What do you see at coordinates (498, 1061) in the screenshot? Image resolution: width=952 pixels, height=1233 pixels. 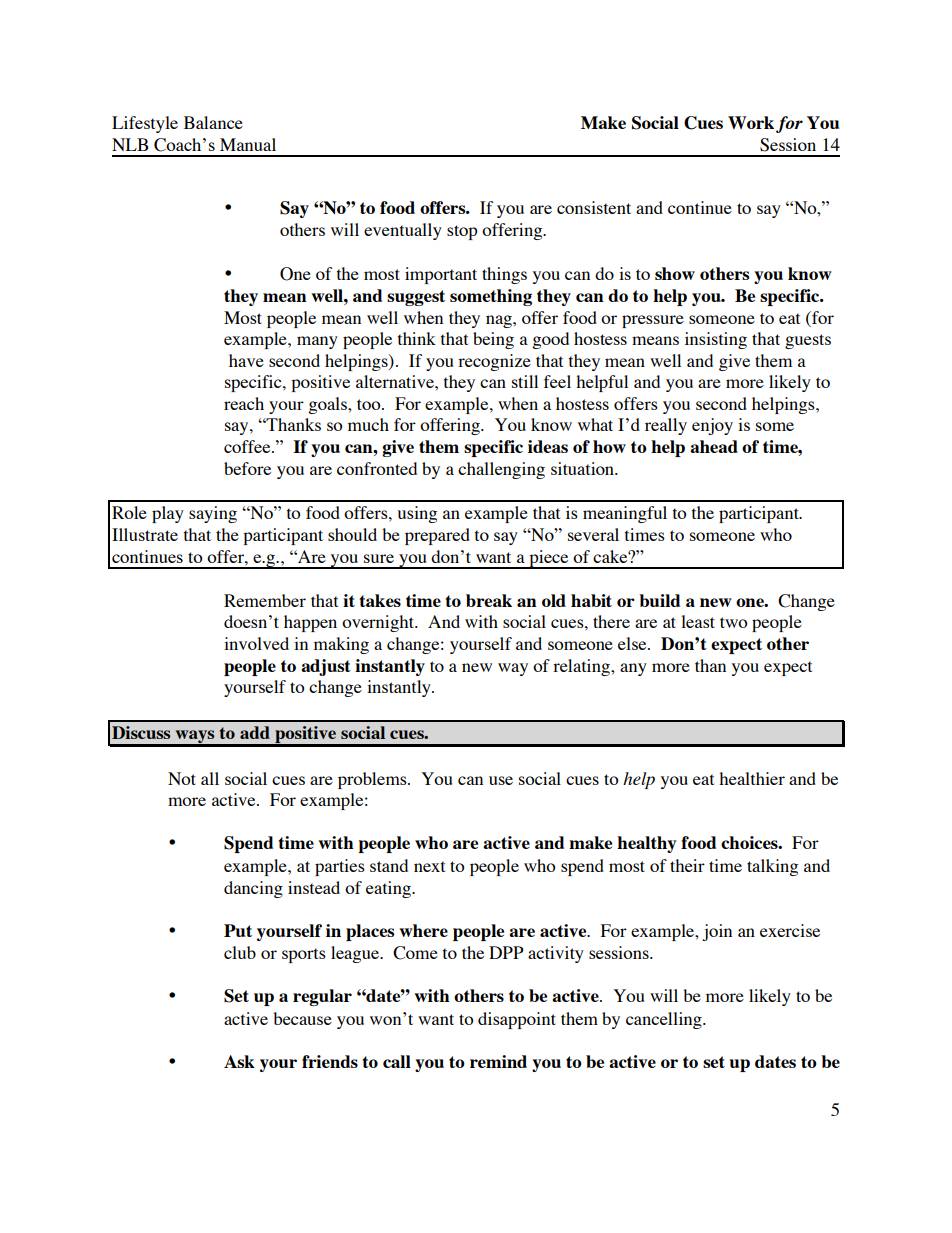 I see `remind` at bounding box center [498, 1061].
